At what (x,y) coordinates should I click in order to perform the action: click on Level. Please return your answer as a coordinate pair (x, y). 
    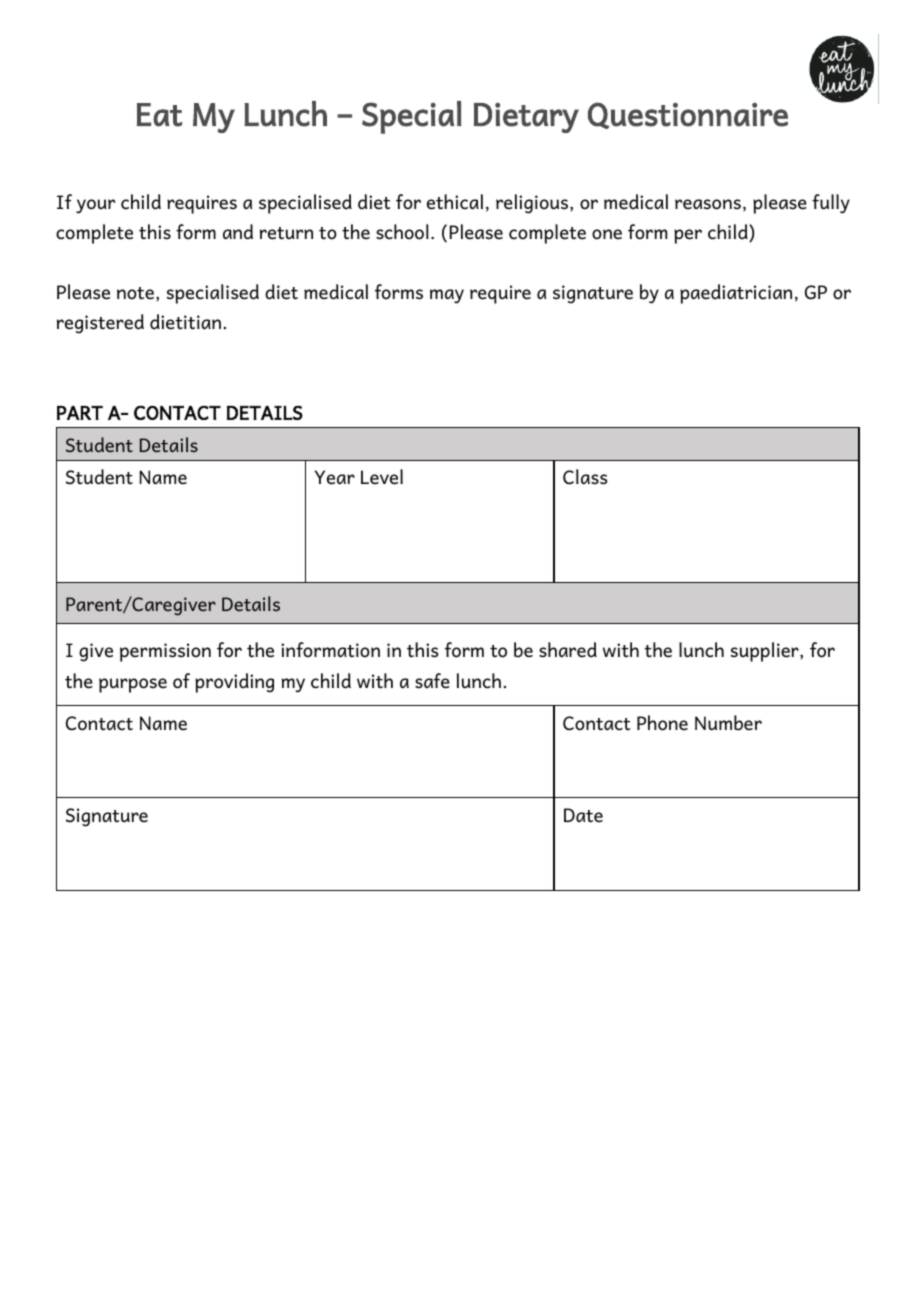
    Looking at the image, I should click on (382, 477).
